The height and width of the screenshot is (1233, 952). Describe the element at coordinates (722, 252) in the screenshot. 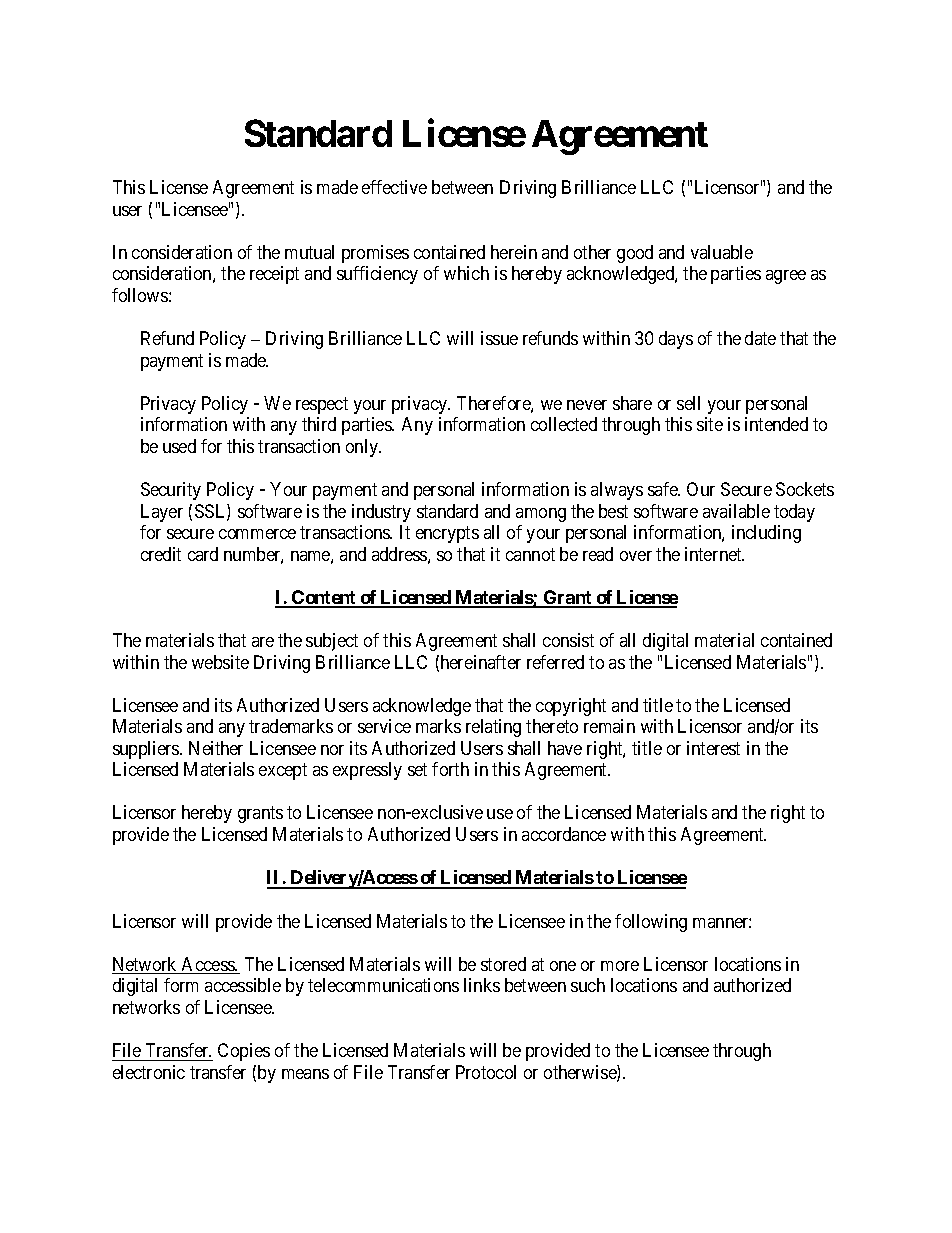

I see `valuable` at that location.
